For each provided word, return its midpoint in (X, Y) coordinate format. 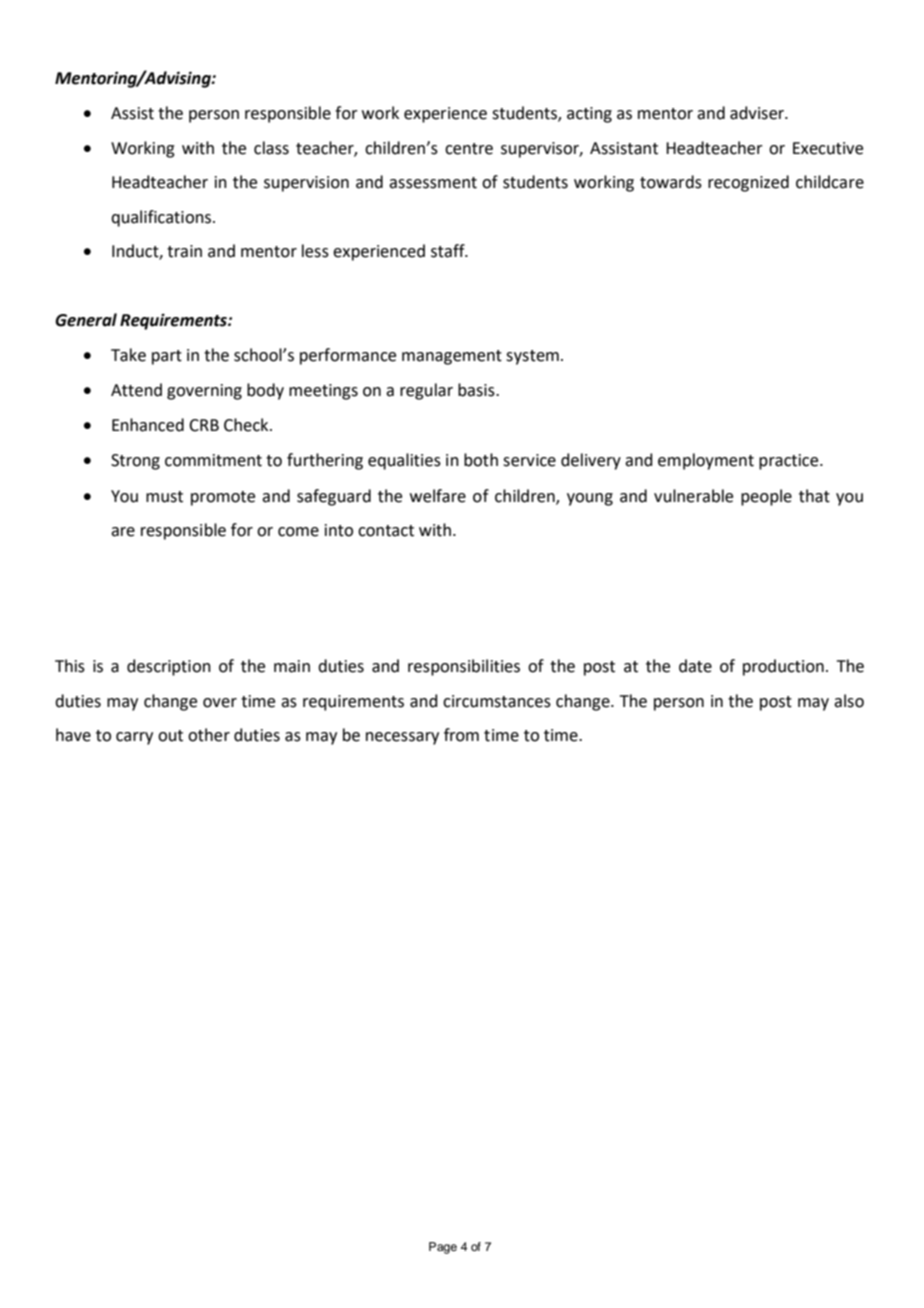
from (461, 735)
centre (469, 149)
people (766, 497)
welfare (438, 496)
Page (443, 1248)
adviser (758, 113)
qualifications (161, 218)
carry (134, 738)
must (164, 497)
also (849, 701)
